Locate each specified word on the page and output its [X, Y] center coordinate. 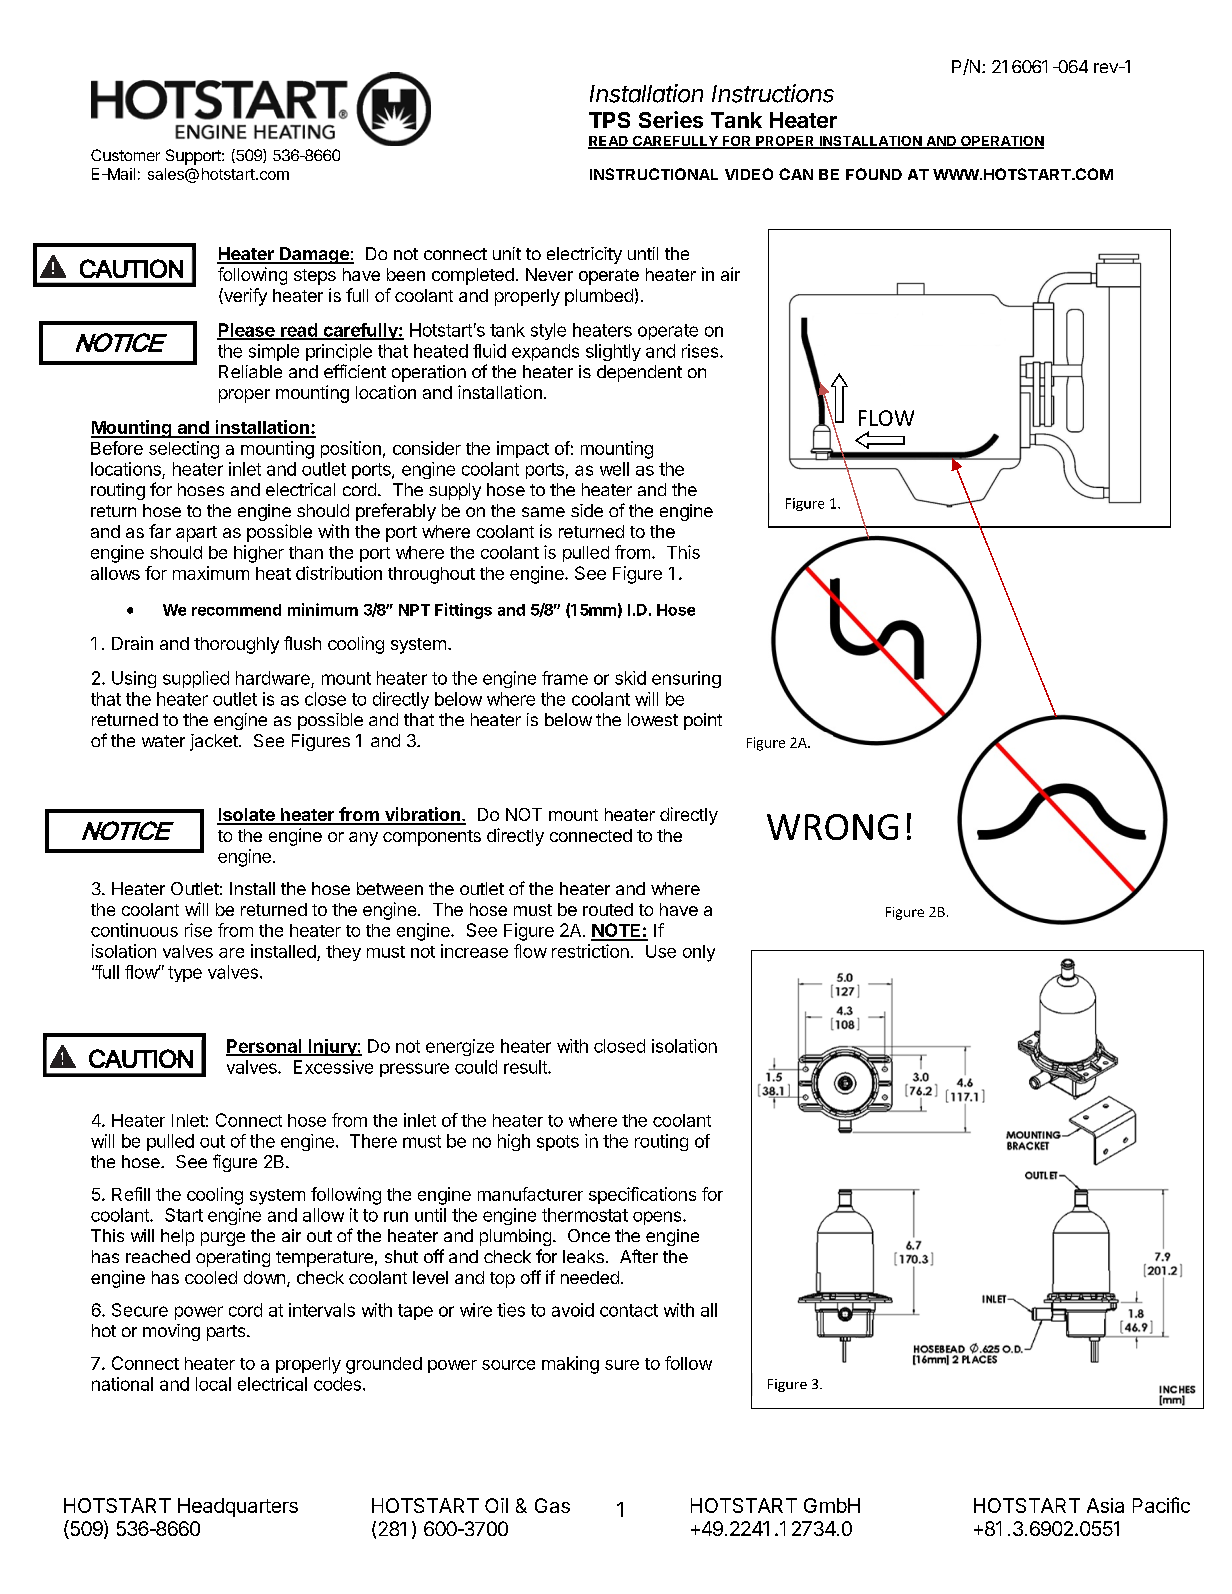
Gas [552, 1505]
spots [558, 1143]
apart [196, 534]
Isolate [247, 816]
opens [657, 1218]
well [614, 469]
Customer [125, 155]
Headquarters [238, 1507]
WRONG [832, 827]
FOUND [874, 174]
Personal [265, 1047]
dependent [639, 373]
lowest [653, 719]
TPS [609, 120]
